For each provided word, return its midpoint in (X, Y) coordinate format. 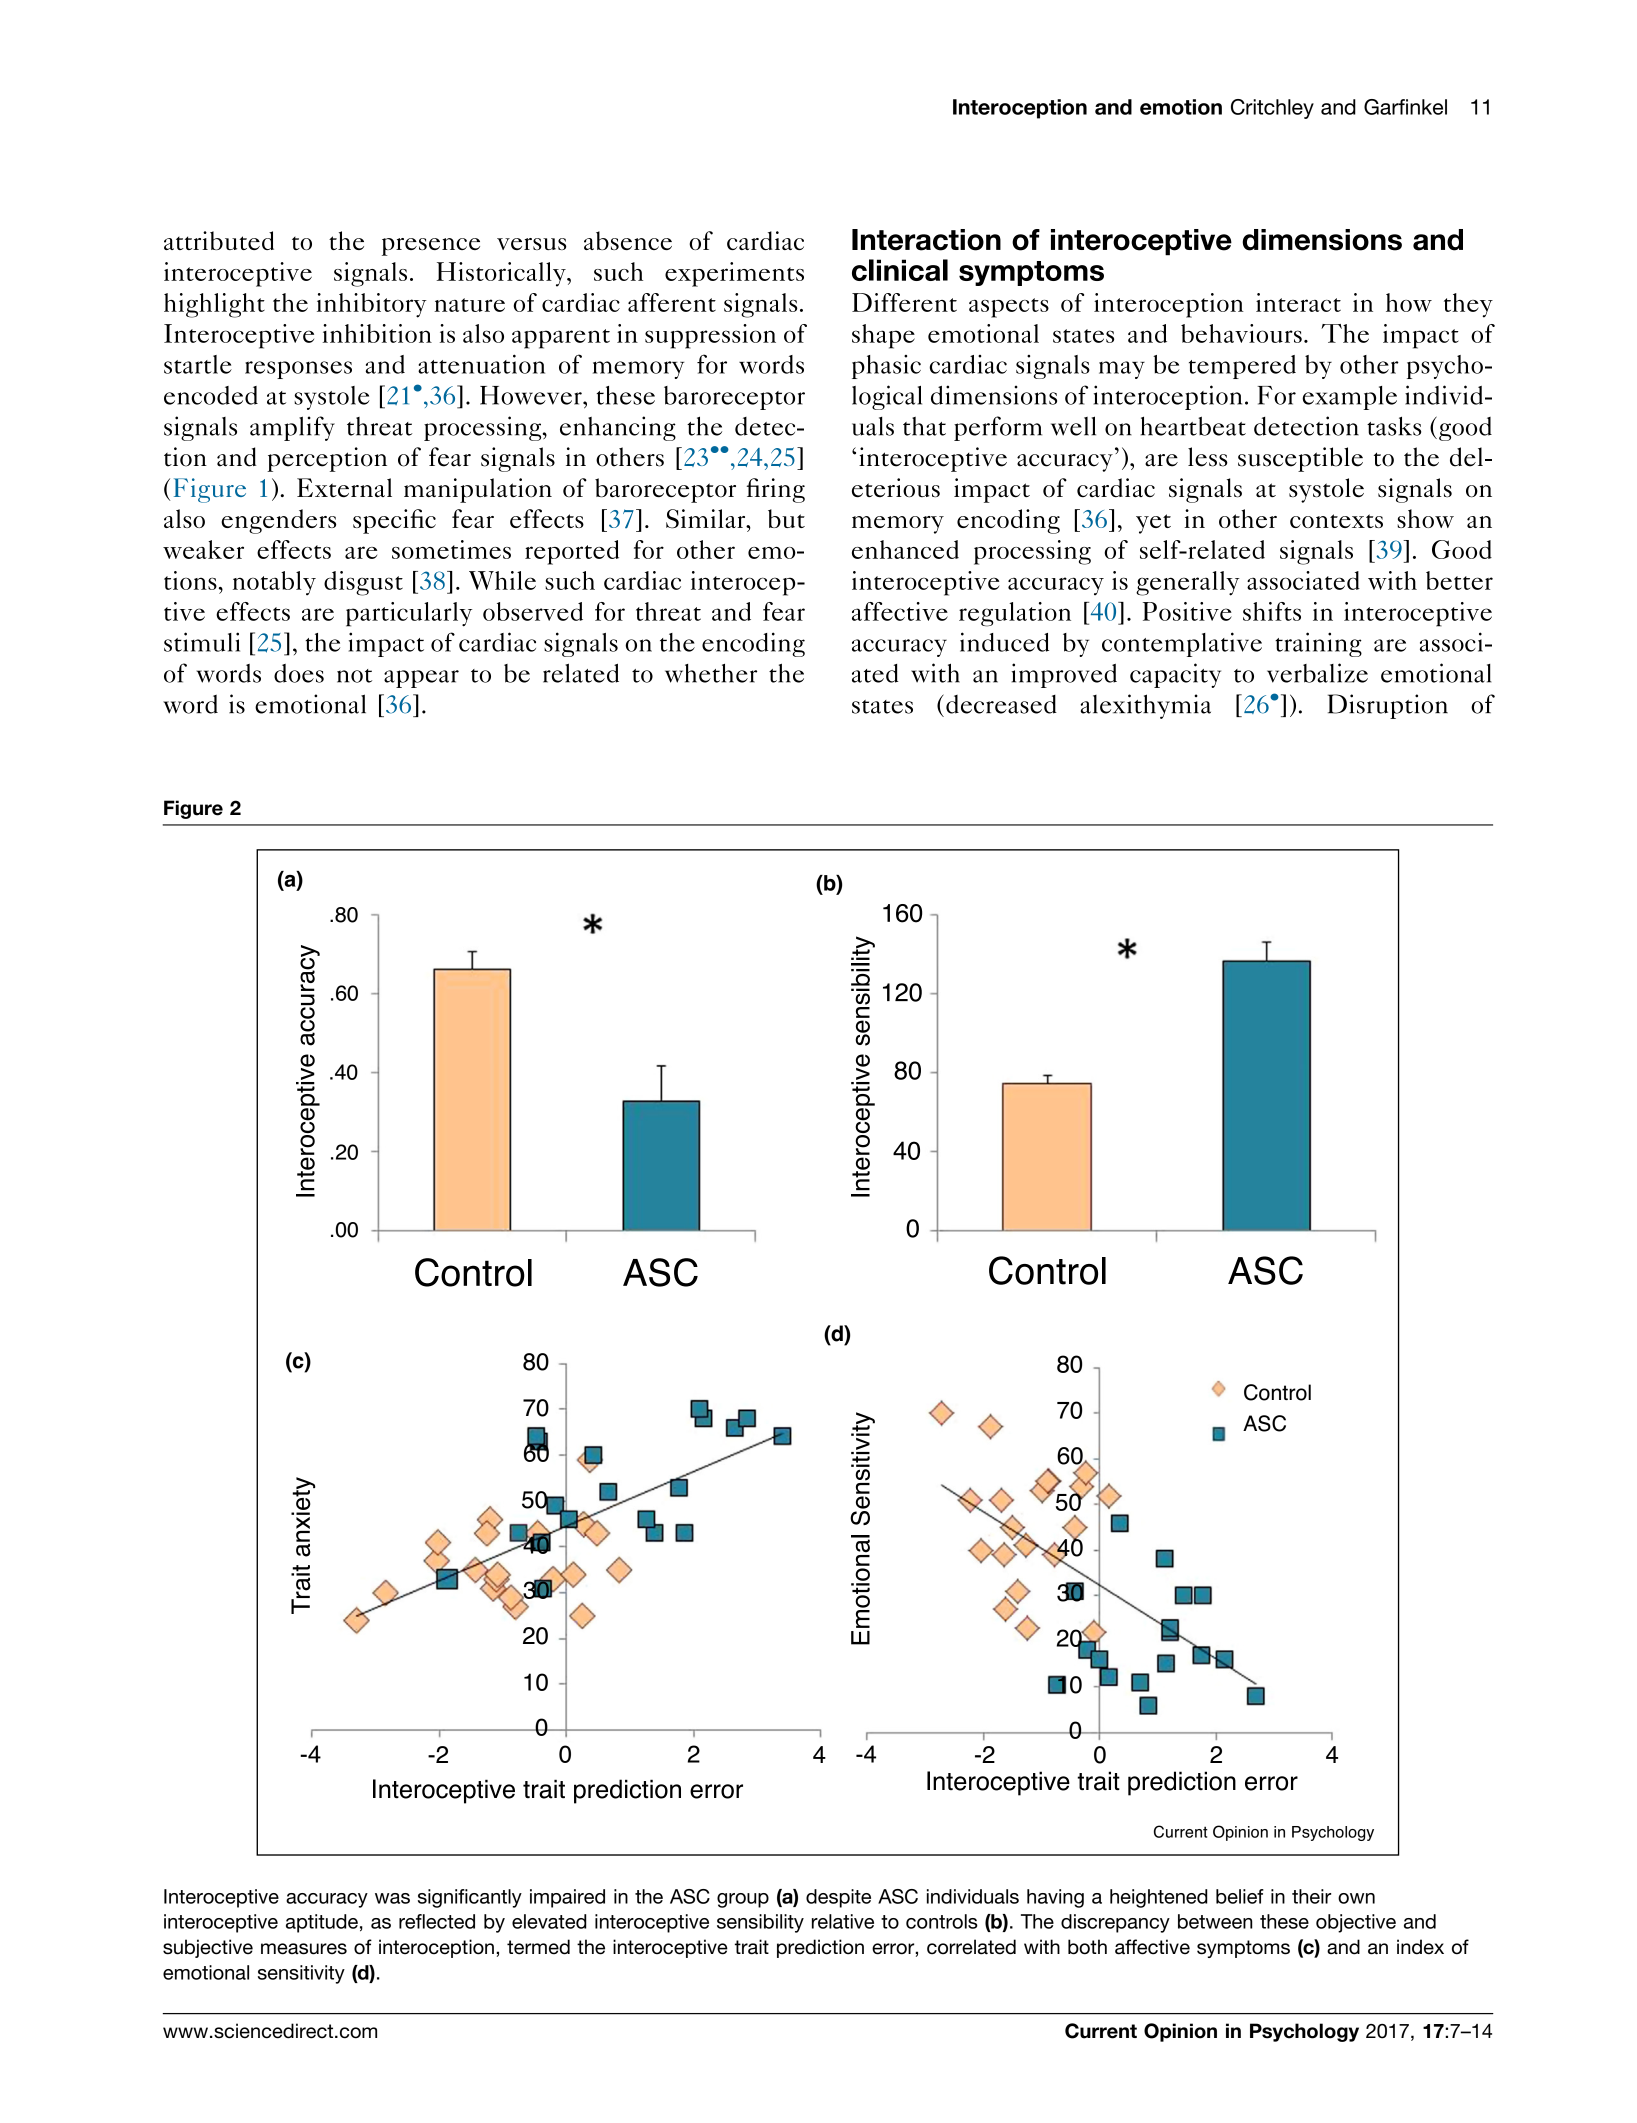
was (392, 1898)
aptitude (322, 1923)
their (1311, 1896)
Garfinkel (1405, 107)
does (299, 673)
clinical (900, 270)
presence (431, 247)
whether (711, 673)
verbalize (1317, 673)
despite (838, 1898)
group (743, 1900)
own (1356, 1898)
